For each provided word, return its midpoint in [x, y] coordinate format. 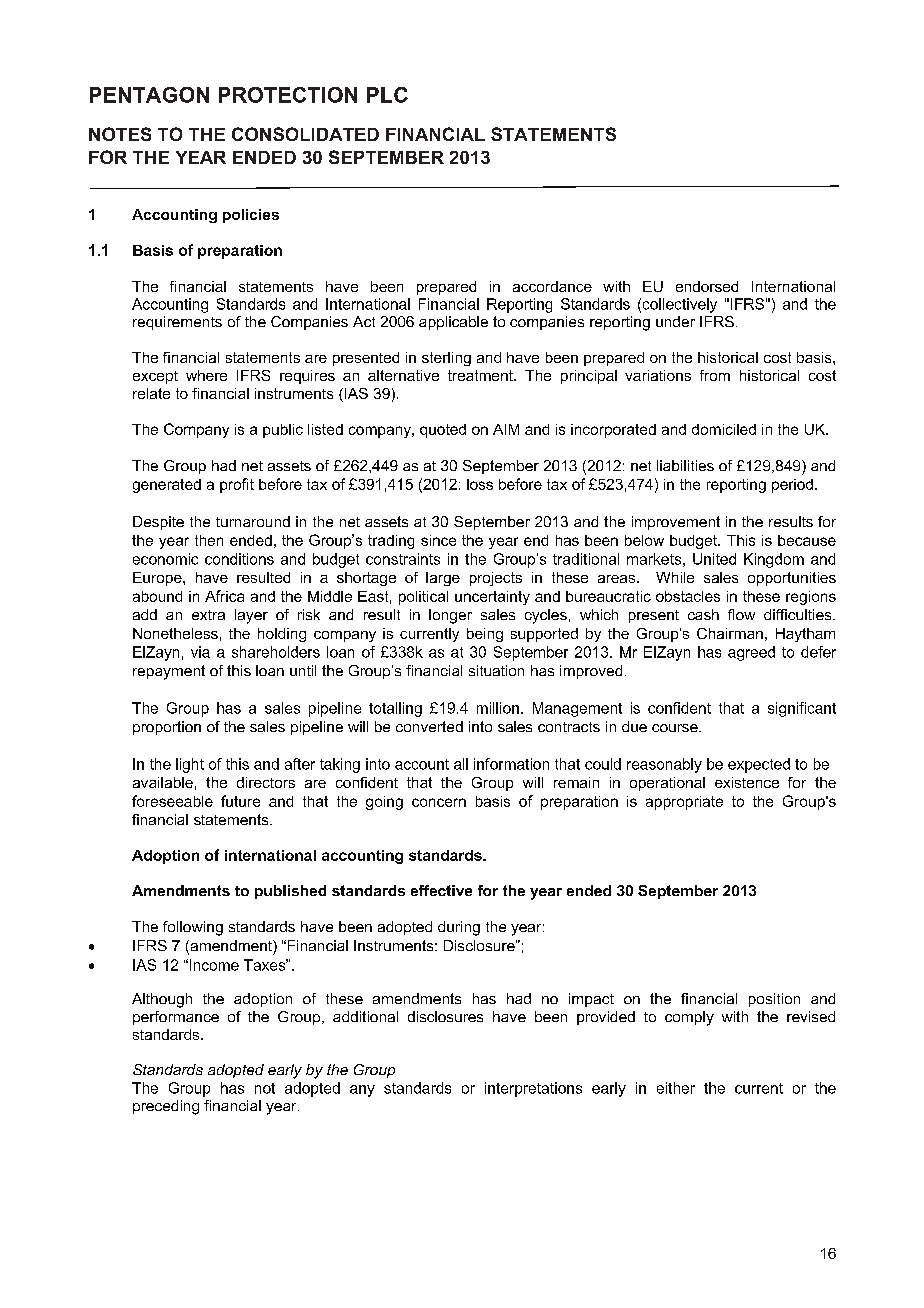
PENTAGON [149, 95]
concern [439, 802]
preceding [166, 1107]
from [715, 375]
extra [208, 615]
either [676, 1088]
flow [741, 614]
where [206, 375]
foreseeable [172, 801]
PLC [387, 95]
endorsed [707, 286]
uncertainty [492, 598]
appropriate [684, 803]
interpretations [533, 1089]
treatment [481, 375]
